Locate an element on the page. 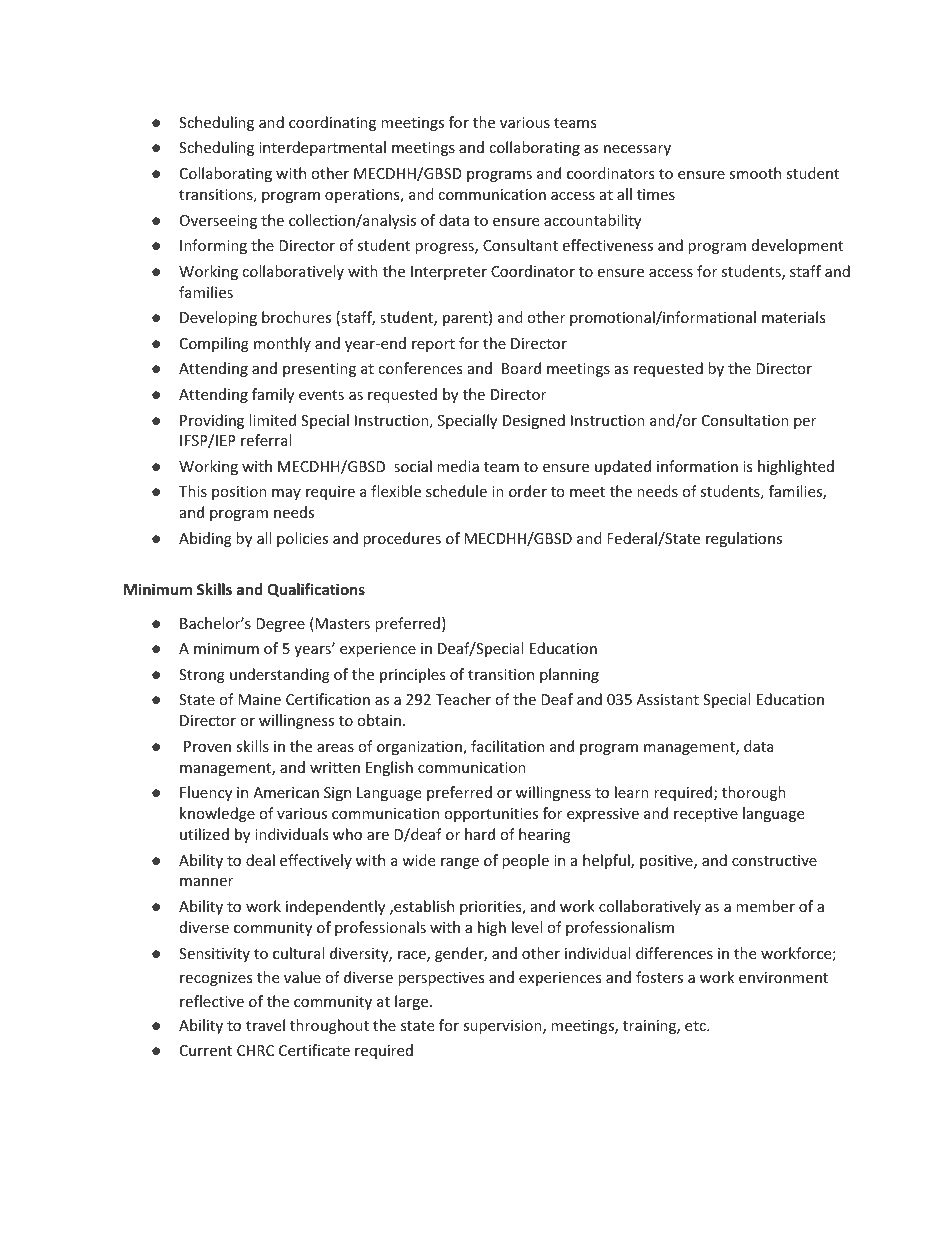 The height and width of the image is (1233, 952). smooth is located at coordinates (755, 173).
